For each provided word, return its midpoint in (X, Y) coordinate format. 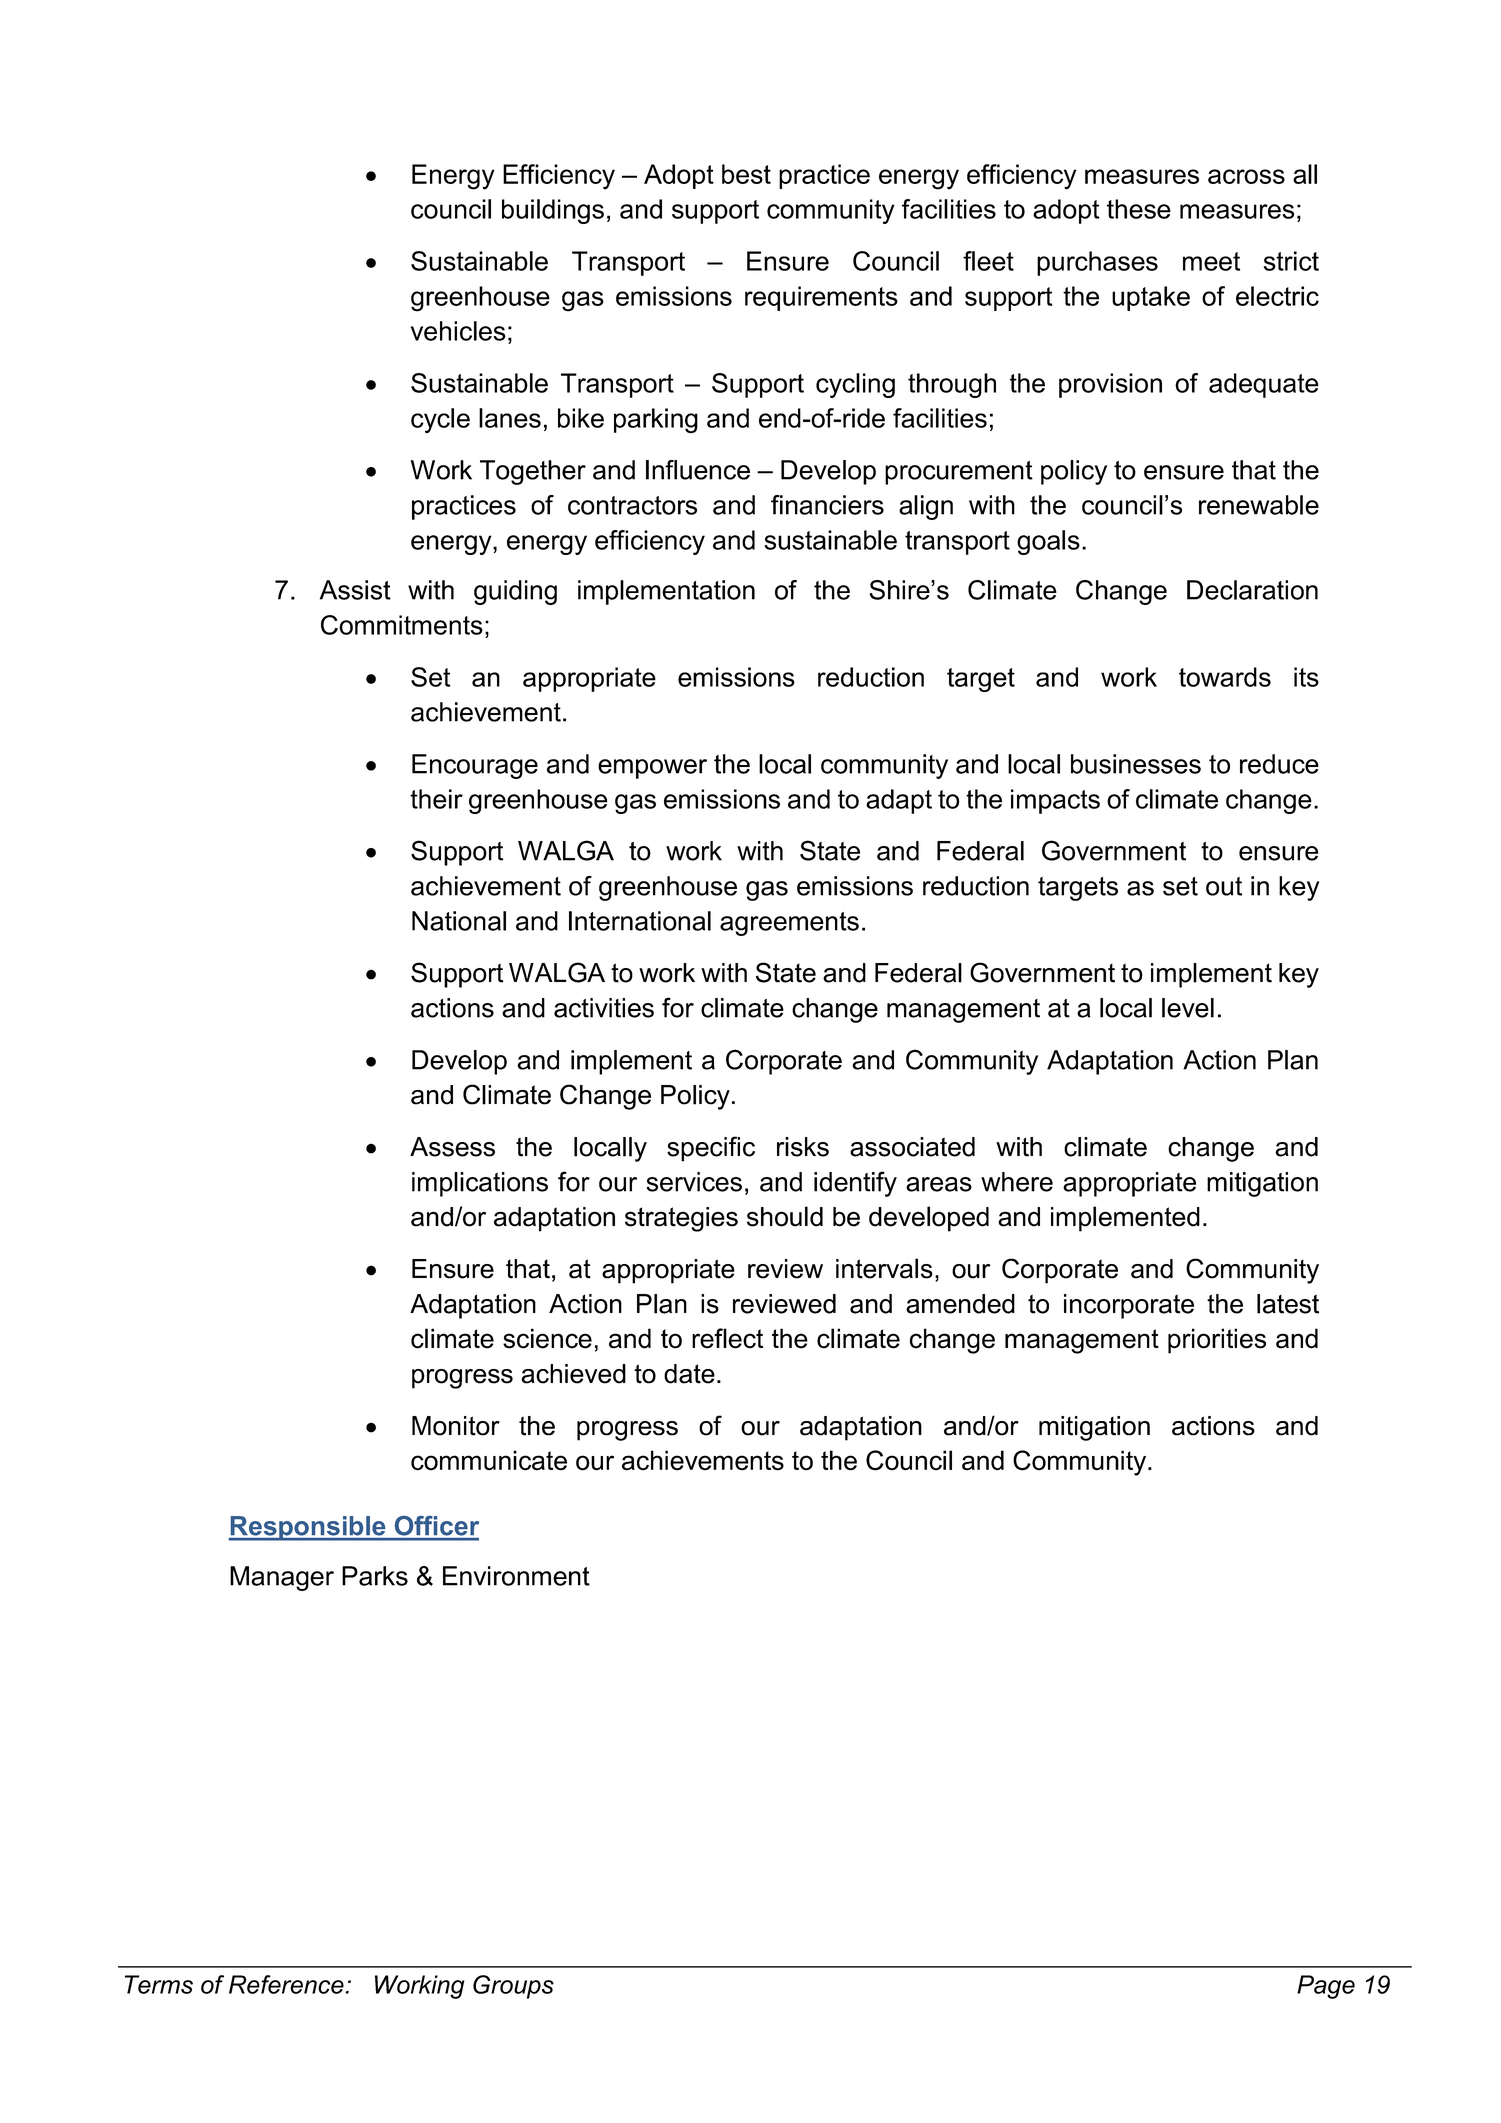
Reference (286, 1984)
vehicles (458, 331)
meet (1211, 261)
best (746, 174)
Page (1326, 1987)
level (1188, 1008)
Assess (452, 1147)
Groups (513, 1987)
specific (711, 1149)
